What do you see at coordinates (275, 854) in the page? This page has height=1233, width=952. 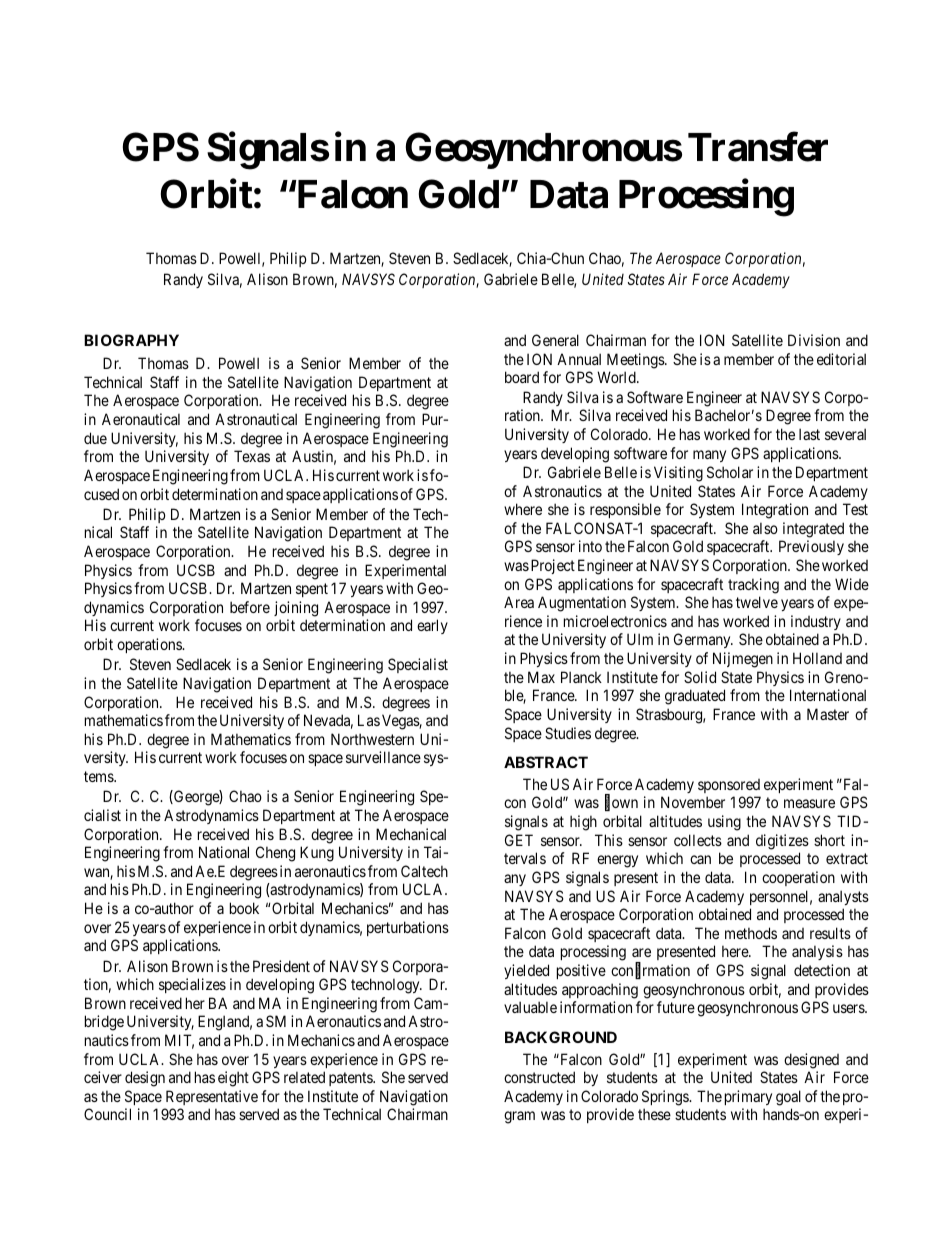 I see `Cheng` at bounding box center [275, 854].
